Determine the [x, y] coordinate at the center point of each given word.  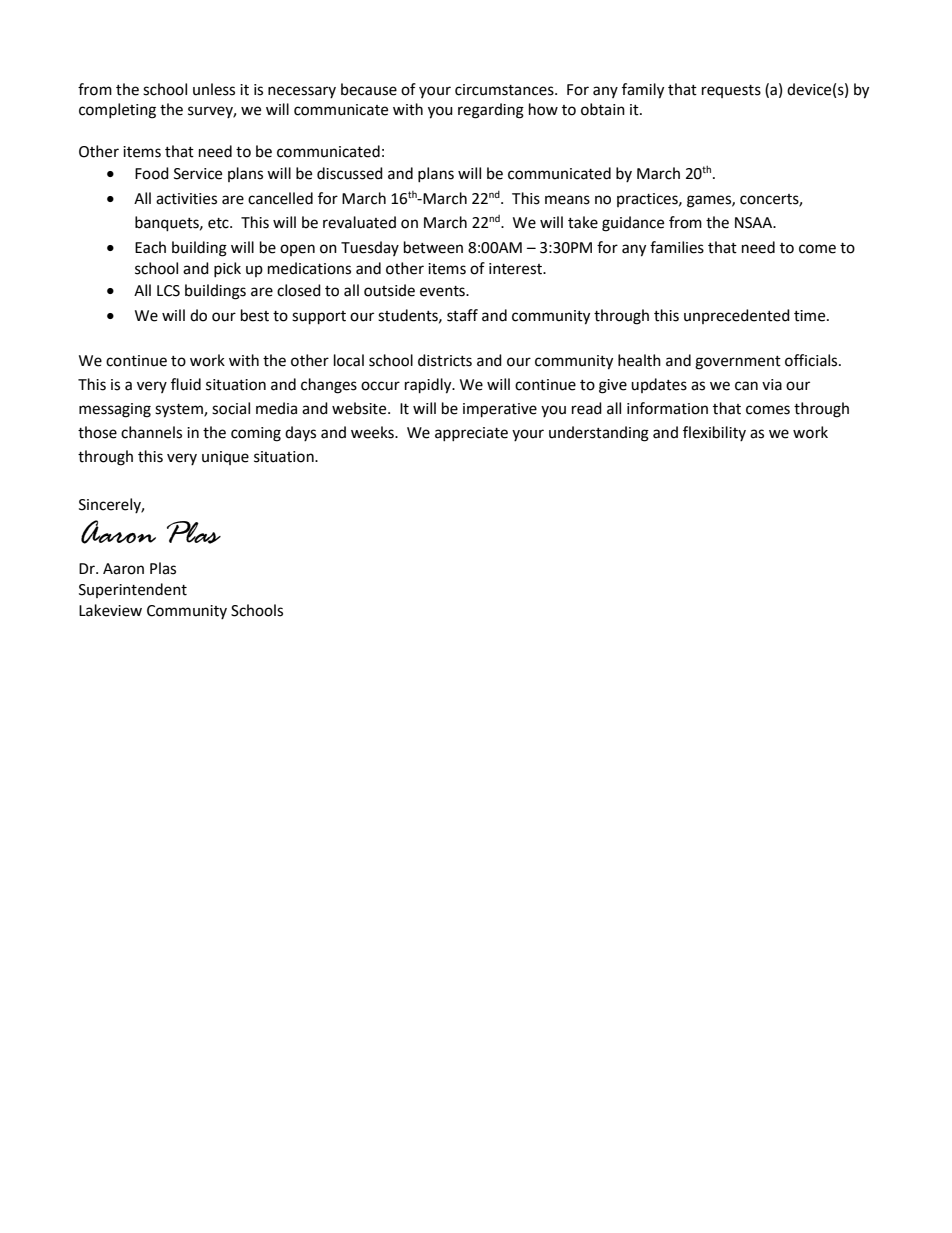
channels [151, 432]
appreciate [471, 434]
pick [227, 269]
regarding [491, 111]
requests [731, 91]
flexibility [714, 433]
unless [214, 89]
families [677, 247]
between [433, 247]
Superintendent [133, 590]
